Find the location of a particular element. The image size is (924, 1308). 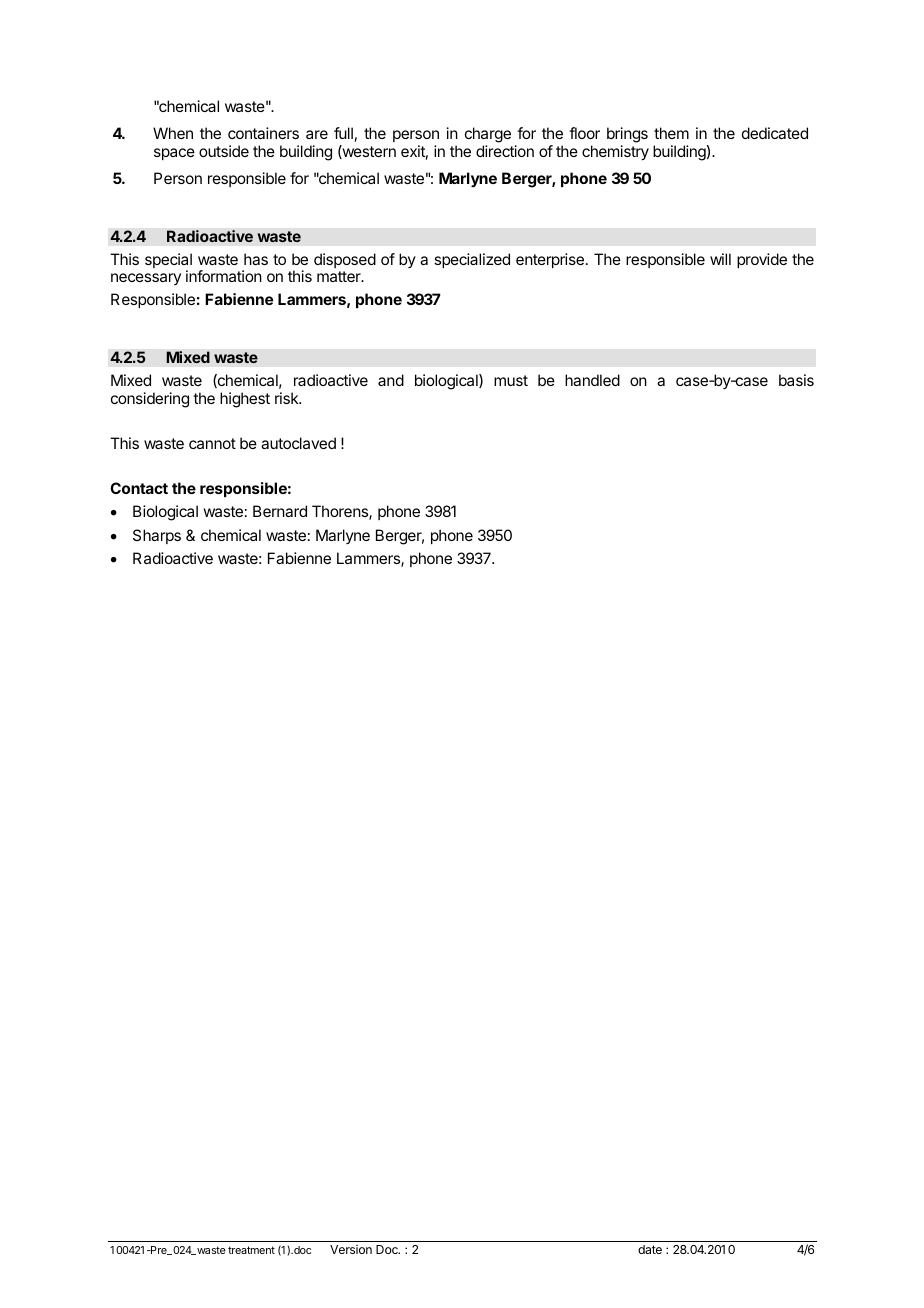

outside is located at coordinates (224, 151).
